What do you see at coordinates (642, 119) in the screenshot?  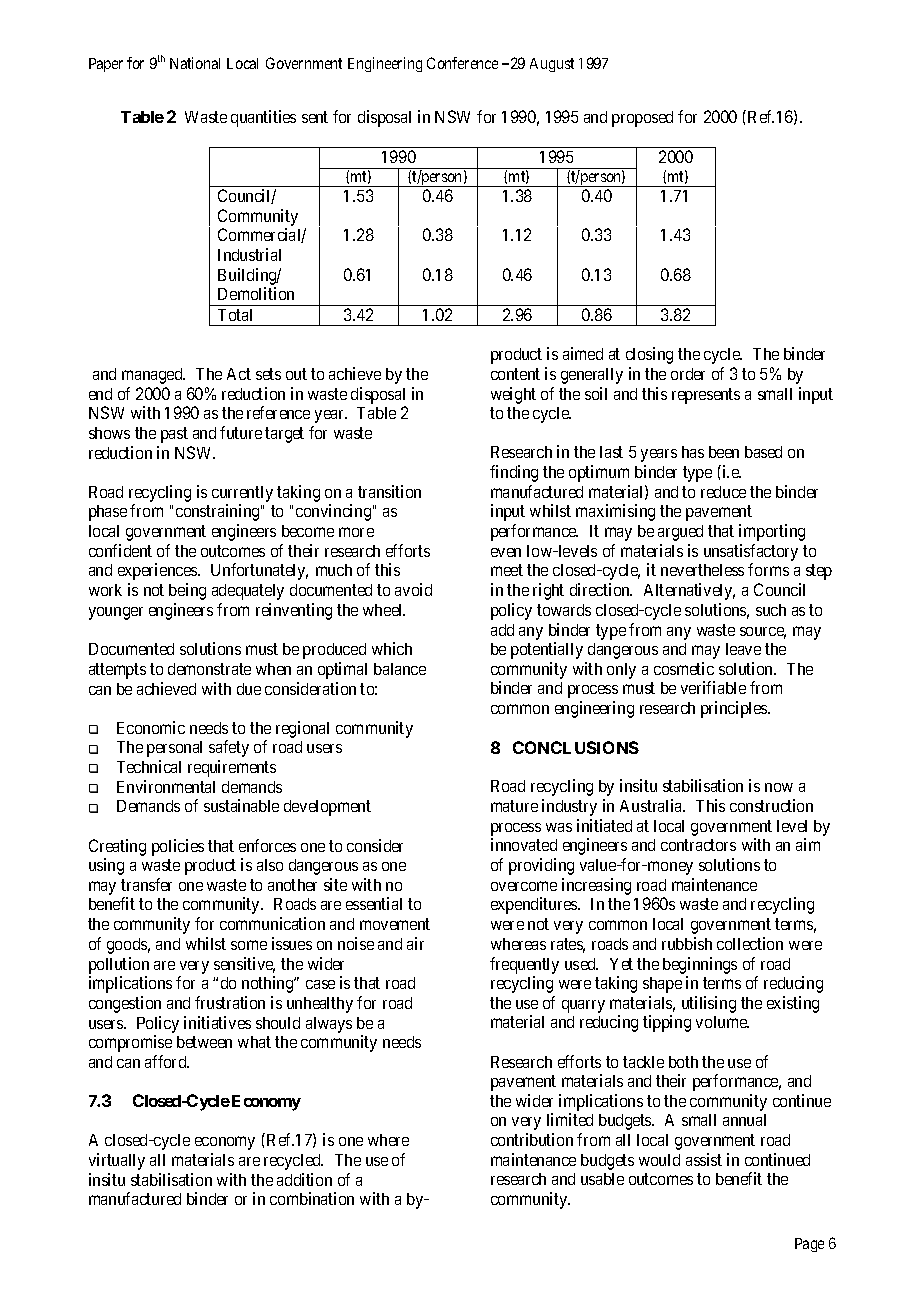 I see `proposed` at bounding box center [642, 119].
